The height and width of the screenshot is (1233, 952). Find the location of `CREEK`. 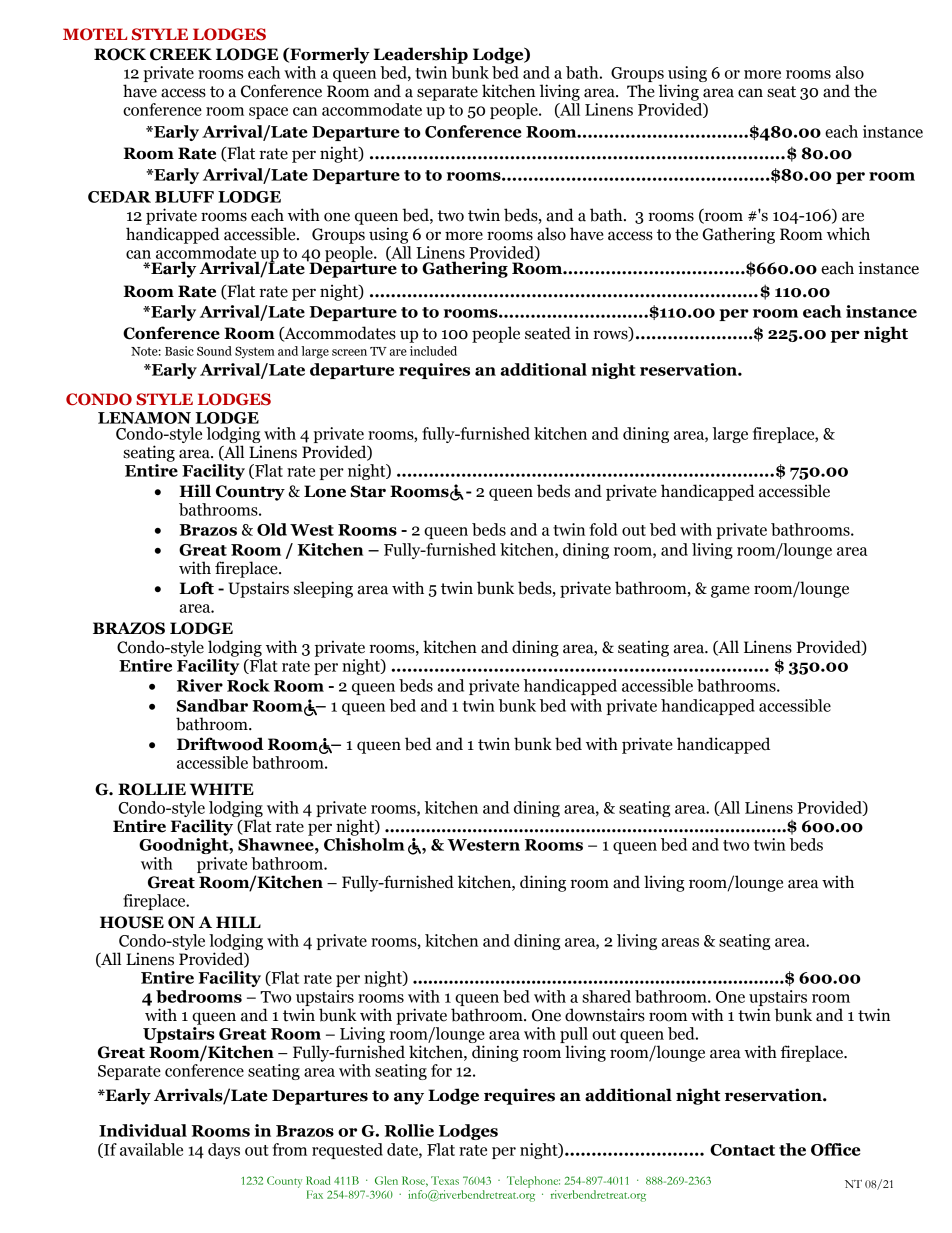

CREEK is located at coordinates (181, 54).
